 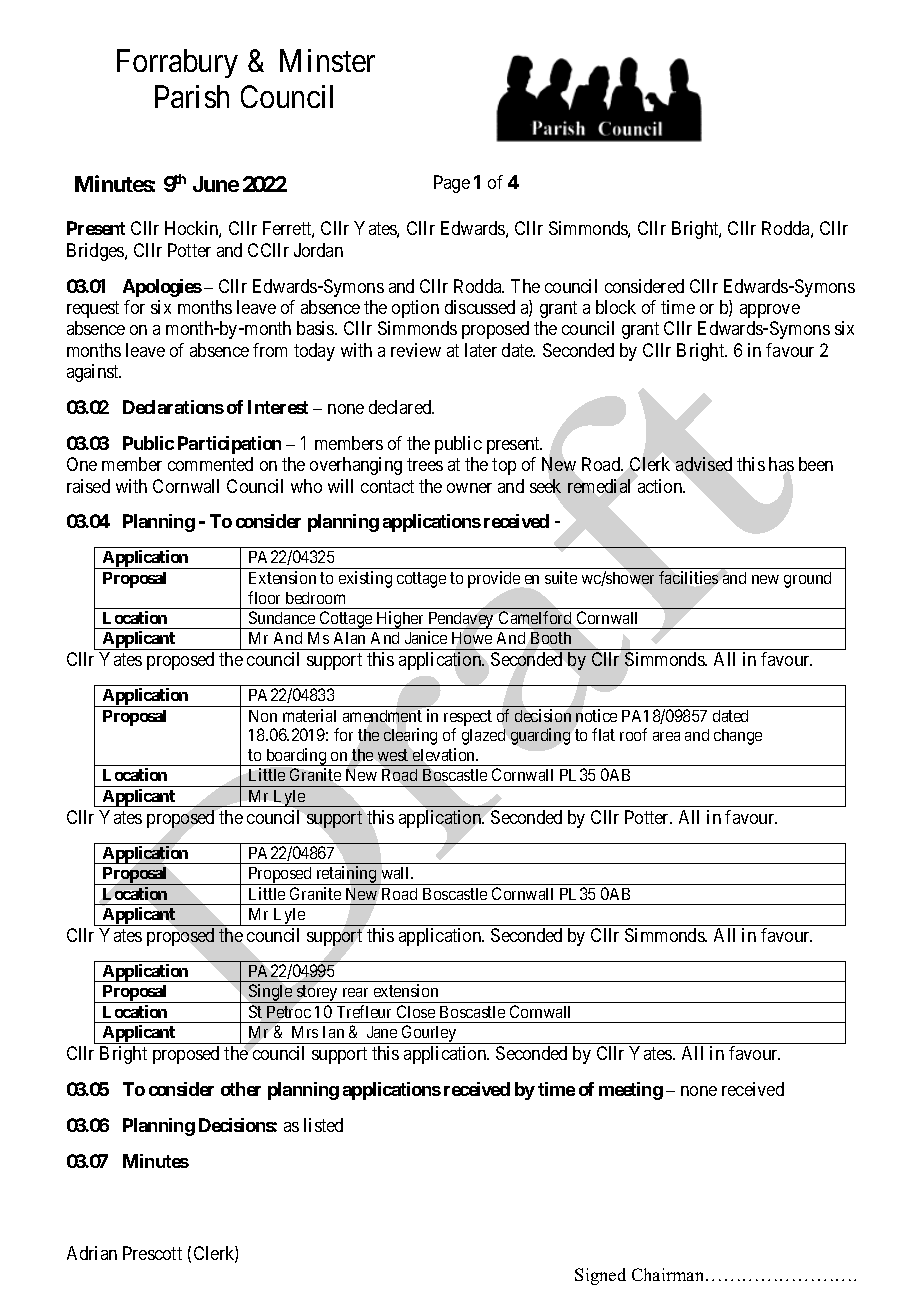 I want to click on Prescott, so click(x=152, y=1253).
